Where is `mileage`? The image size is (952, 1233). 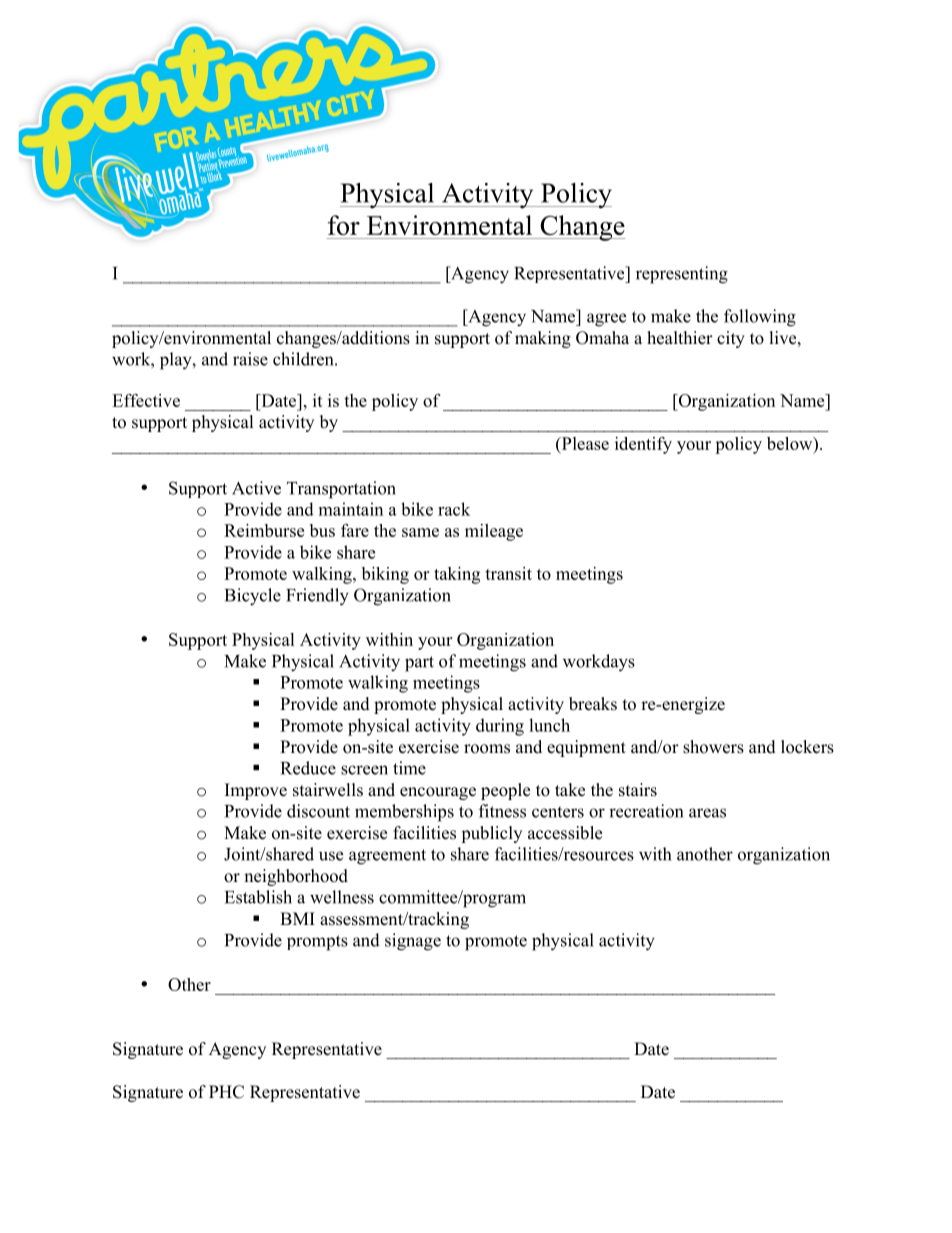
mileage is located at coordinates (494, 532).
